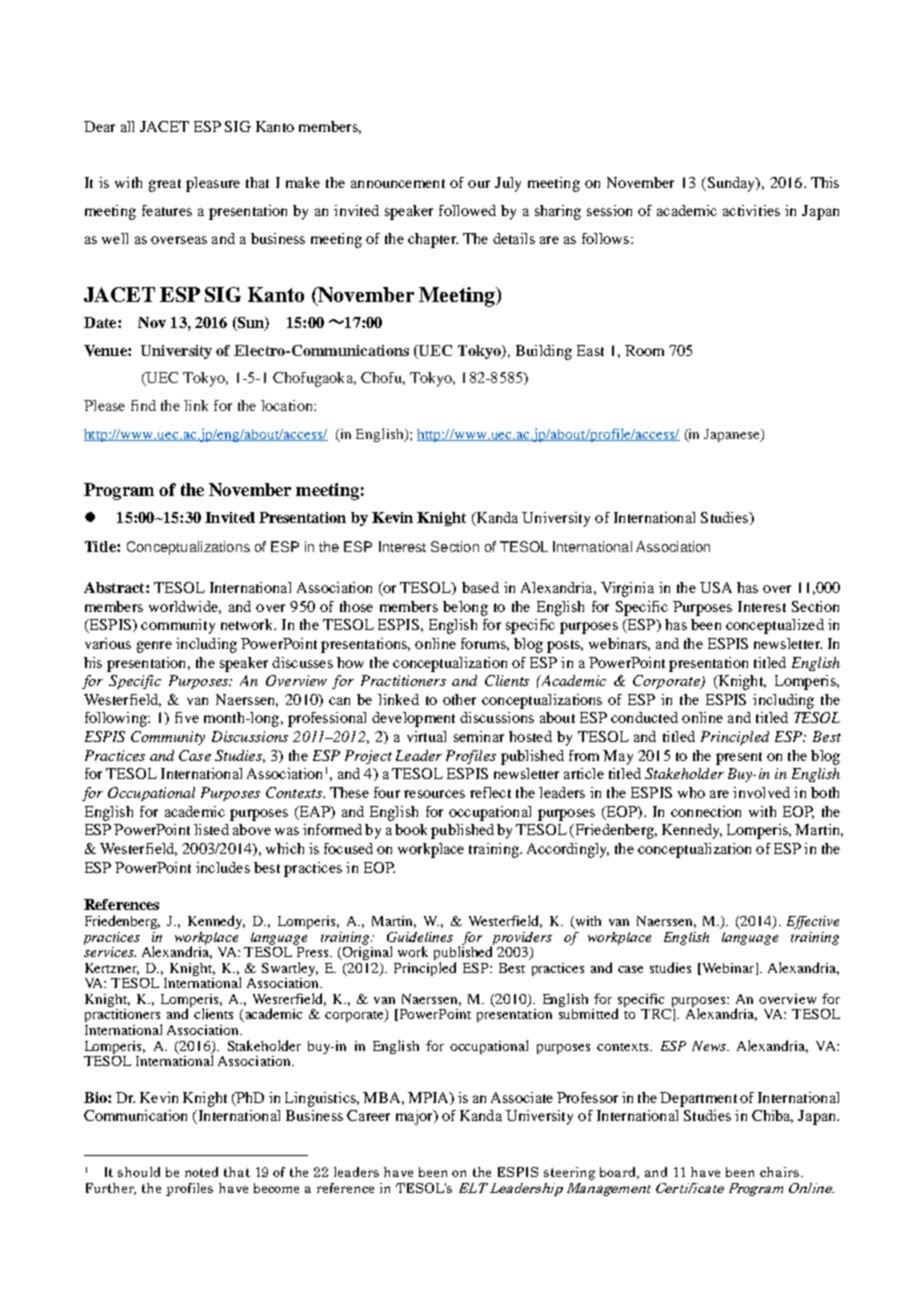 This document has height=1308, width=924. I want to click on major, so click(415, 1117).
